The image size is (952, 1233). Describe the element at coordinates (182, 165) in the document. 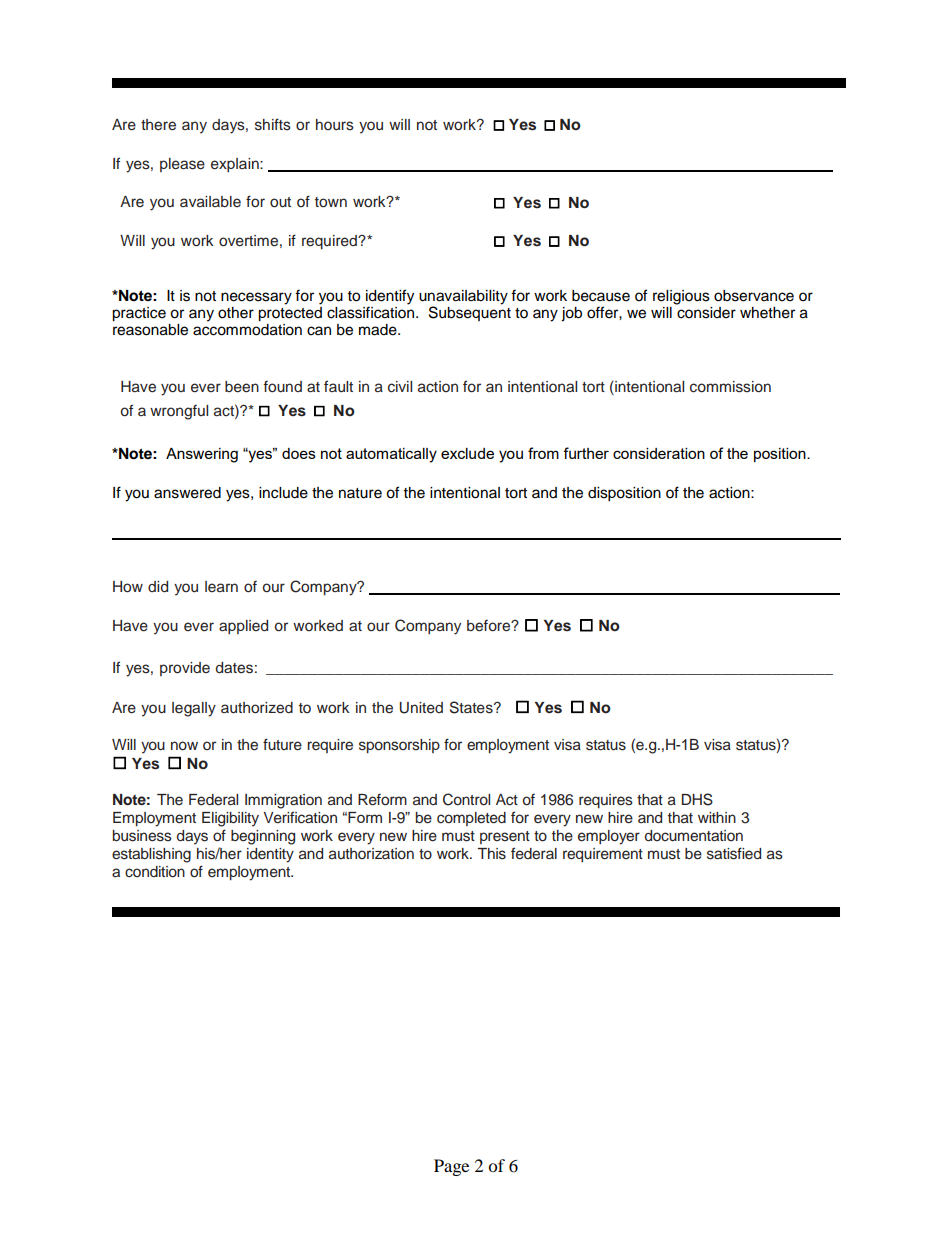

I see `please` at that location.
